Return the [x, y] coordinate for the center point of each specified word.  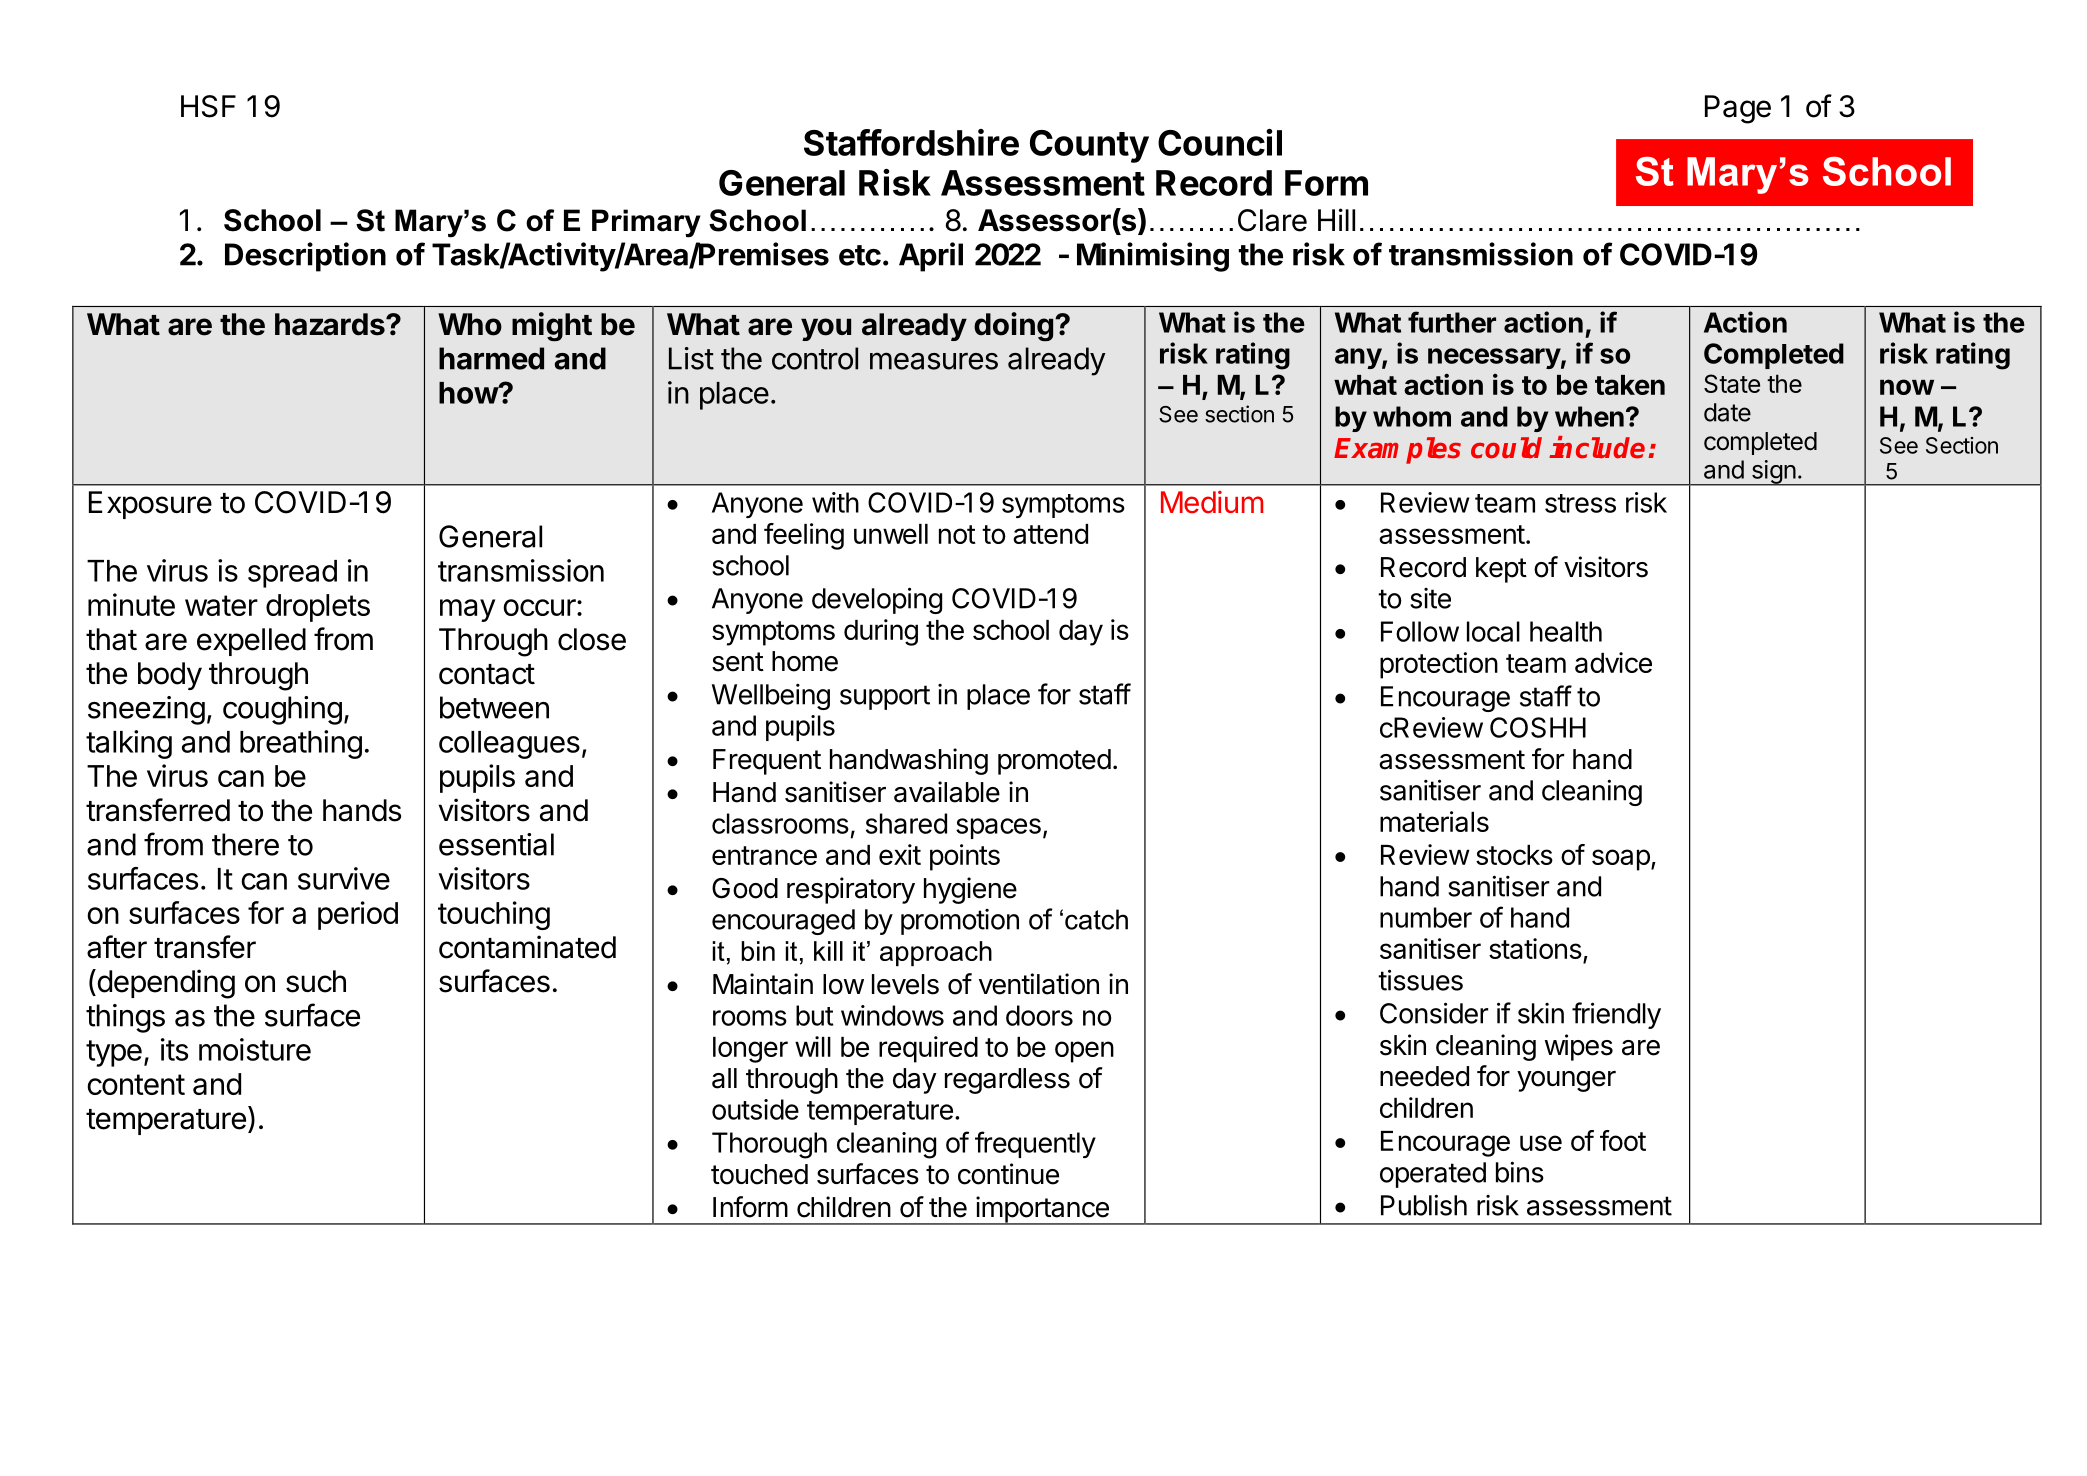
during [881, 632]
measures [934, 361]
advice [1613, 662]
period [358, 915]
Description [305, 257]
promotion [960, 922]
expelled [251, 642]
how [469, 393]
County [1089, 146]
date [1727, 412]
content [136, 1084]
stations [1535, 948]
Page [1738, 109]
